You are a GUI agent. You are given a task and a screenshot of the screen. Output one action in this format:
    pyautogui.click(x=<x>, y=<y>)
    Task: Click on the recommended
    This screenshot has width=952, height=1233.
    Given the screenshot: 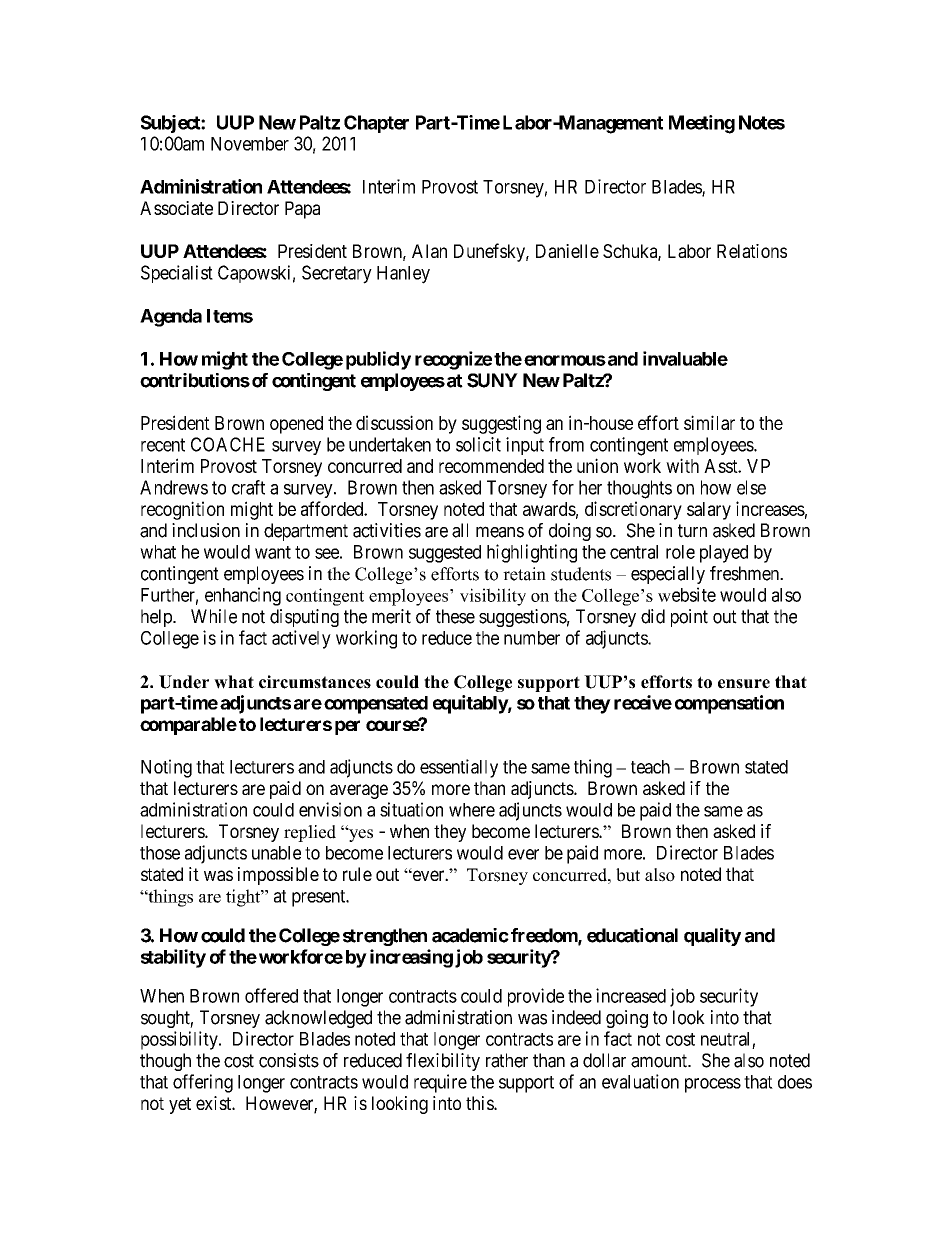 What is the action you would take?
    pyautogui.click(x=491, y=466)
